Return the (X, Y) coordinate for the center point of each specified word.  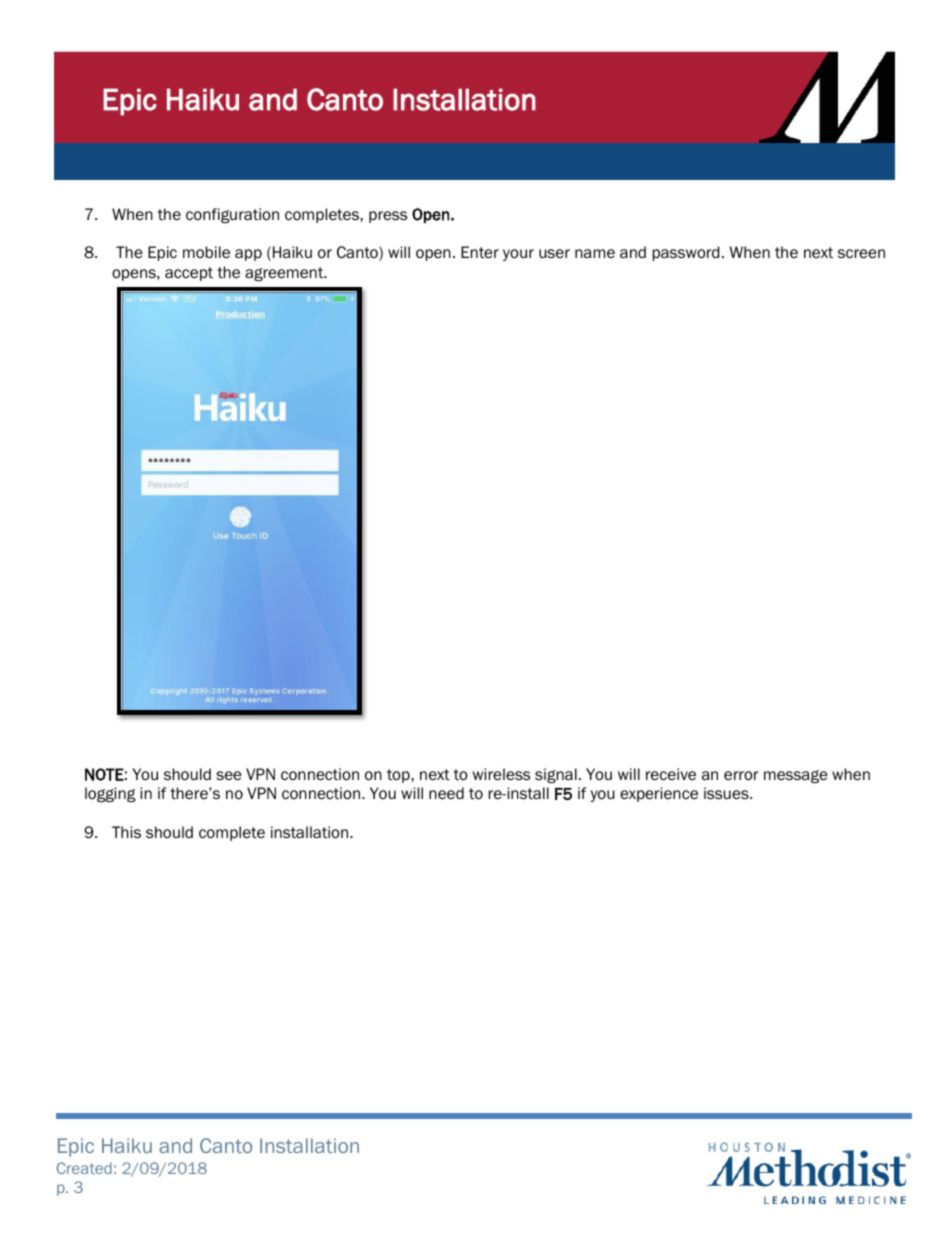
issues (727, 793)
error (741, 776)
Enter (480, 252)
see (229, 775)
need (446, 793)
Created (84, 1168)
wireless (501, 774)
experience (659, 794)
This (126, 832)
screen (861, 253)
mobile (206, 252)
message (796, 776)
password (686, 253)
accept (189, 274)
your (518, 255)
